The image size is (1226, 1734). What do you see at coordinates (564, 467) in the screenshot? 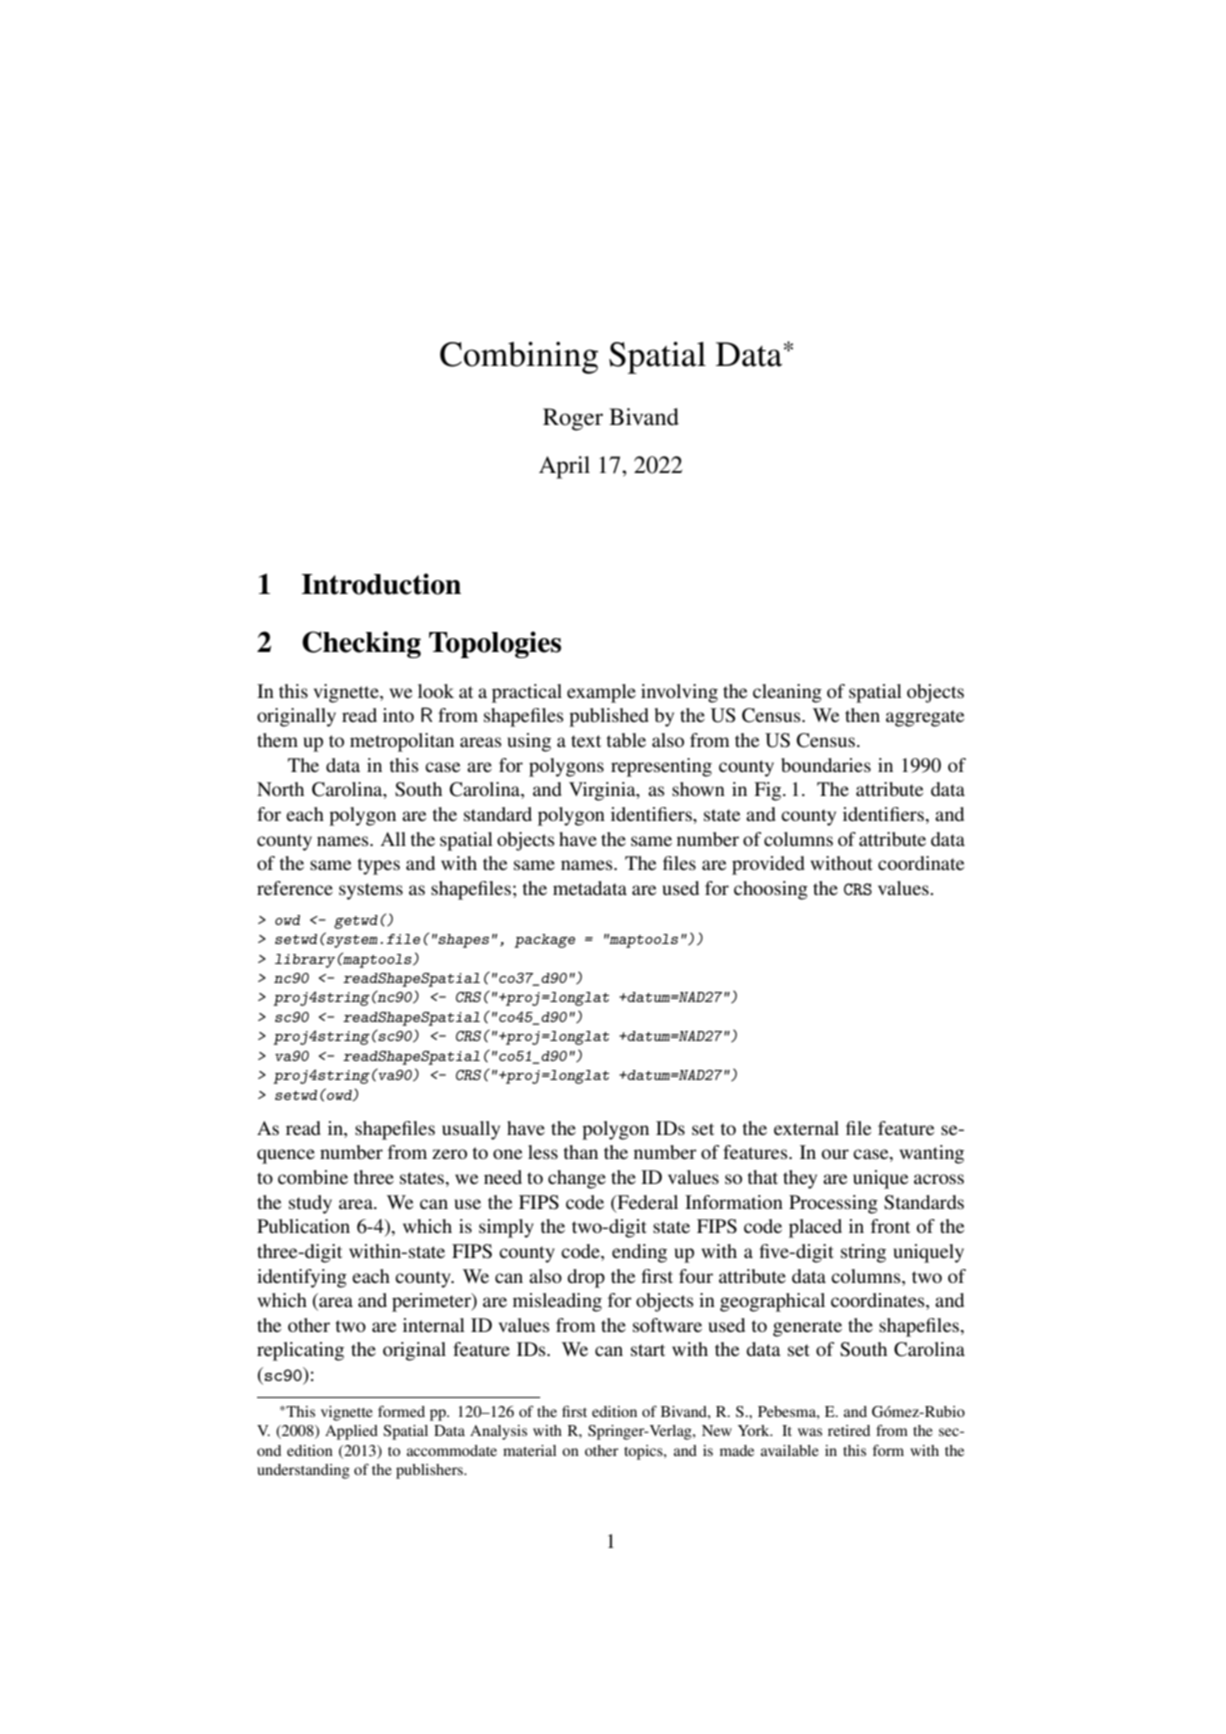
I see `April` at bounding box center [564, 467].
